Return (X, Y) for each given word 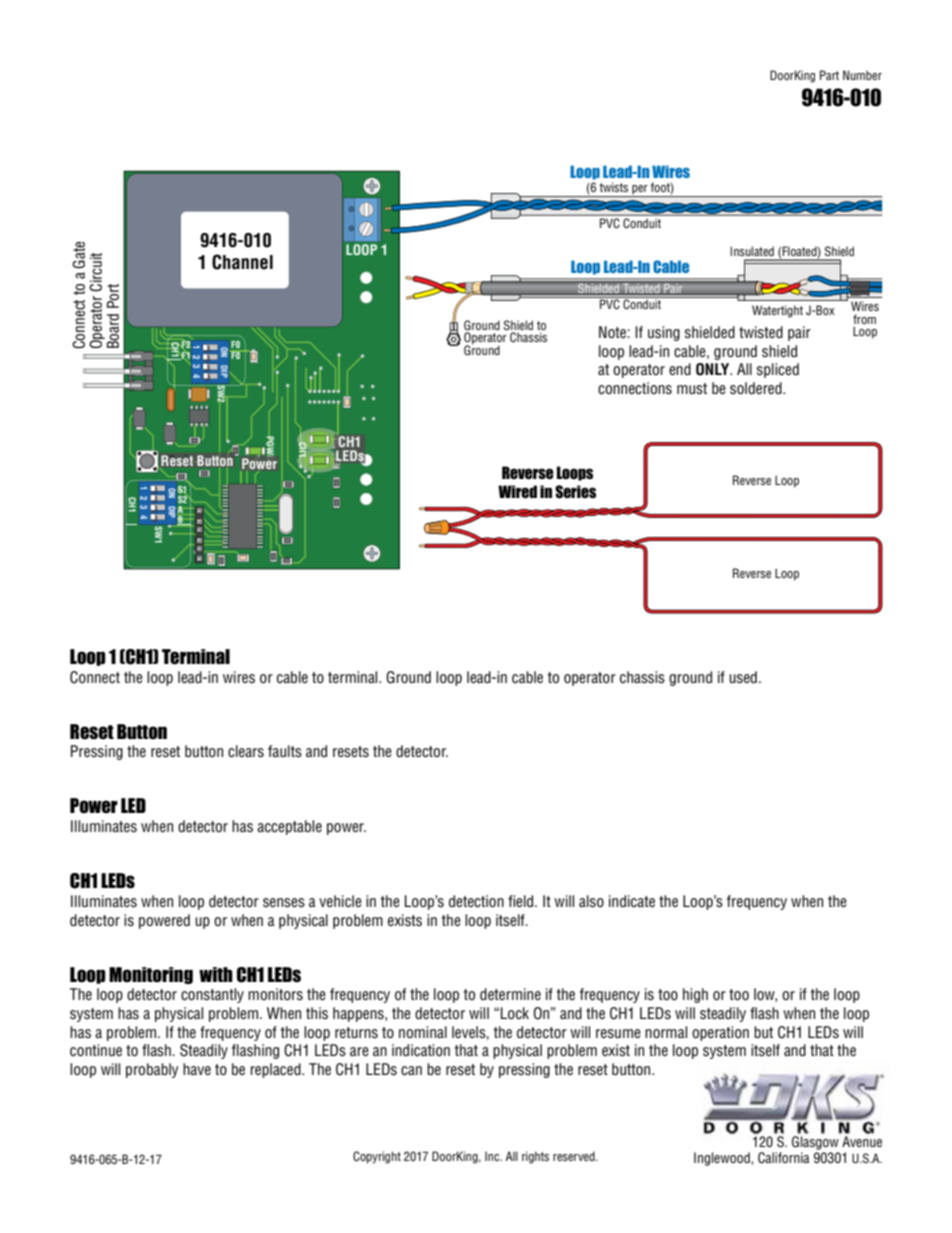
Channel (242, 262)
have (197, 1069)
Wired (517, 491)
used (743, 677)
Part (829, 75)
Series (575, 492)
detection (476, 901)
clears (246, 751)
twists (613, 187)
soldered (757, 388)
